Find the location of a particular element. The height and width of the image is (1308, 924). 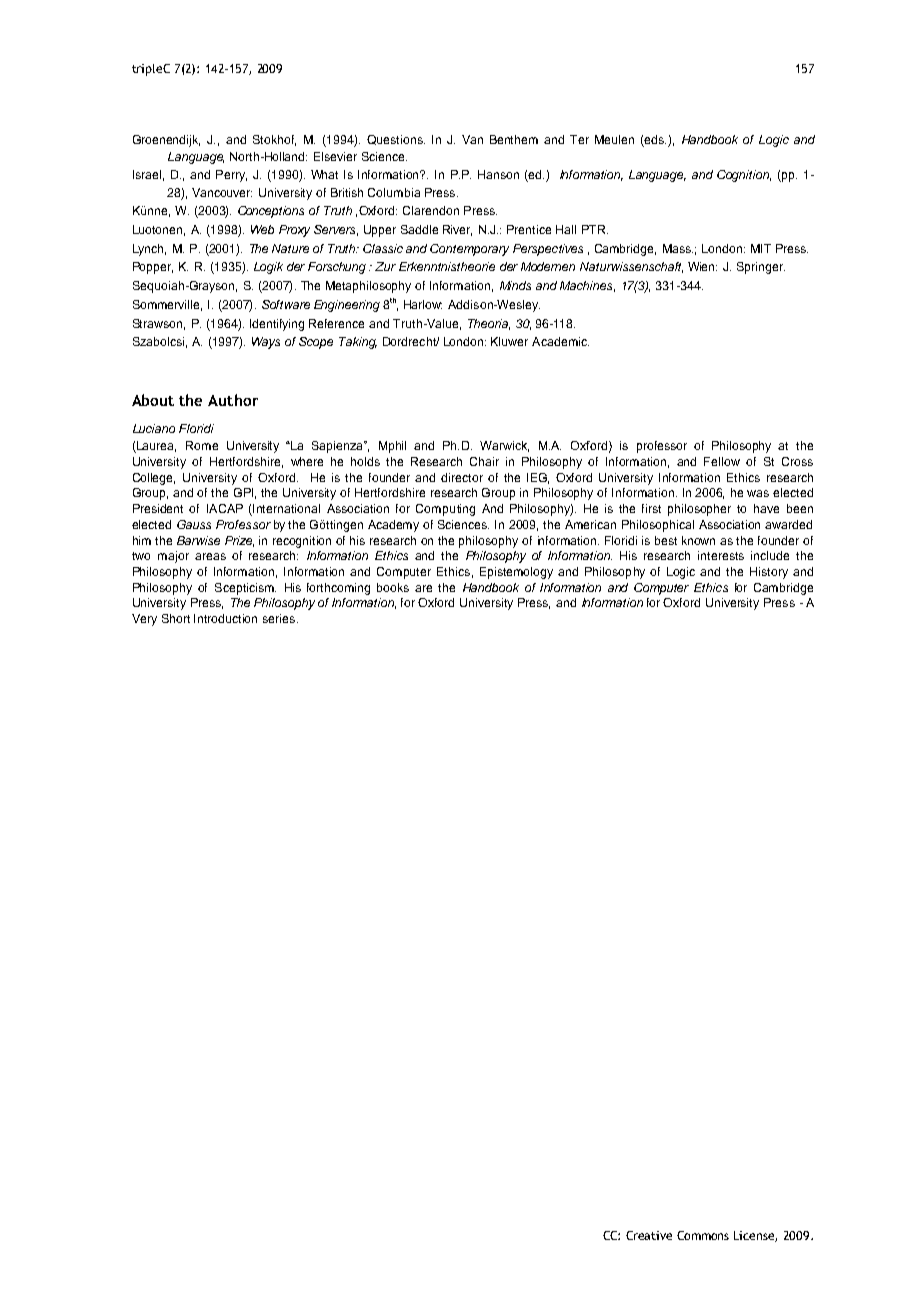

Gauss is located at coordinates (194, 524).
